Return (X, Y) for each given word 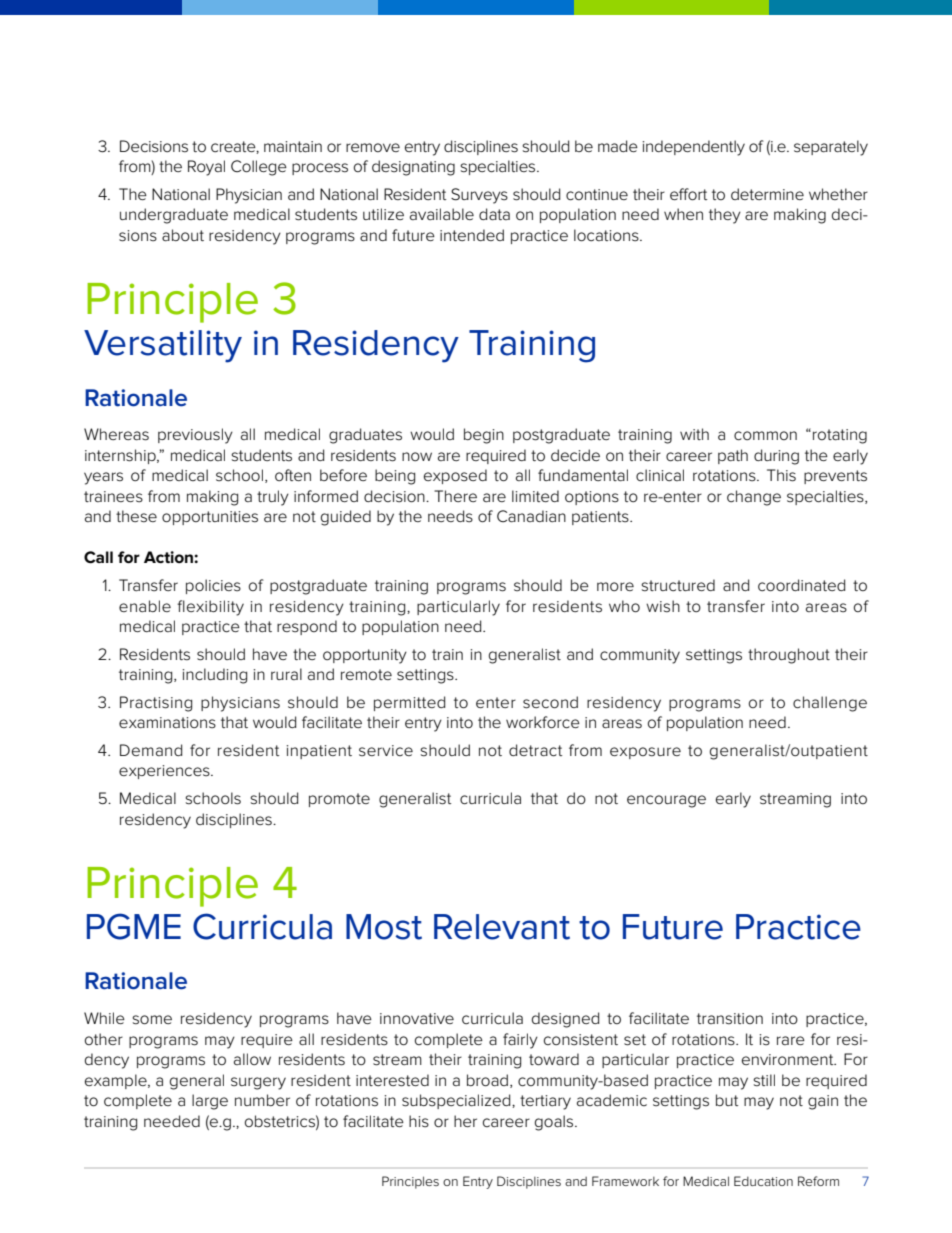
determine (767, 194)
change (754, 498)
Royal (206, 168)
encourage (666, 801)
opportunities (210, 518)
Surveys (479, 196)
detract (535, 750)
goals (555, 1123)
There (455, 496)
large (210, 1102)
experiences (165, 772)
